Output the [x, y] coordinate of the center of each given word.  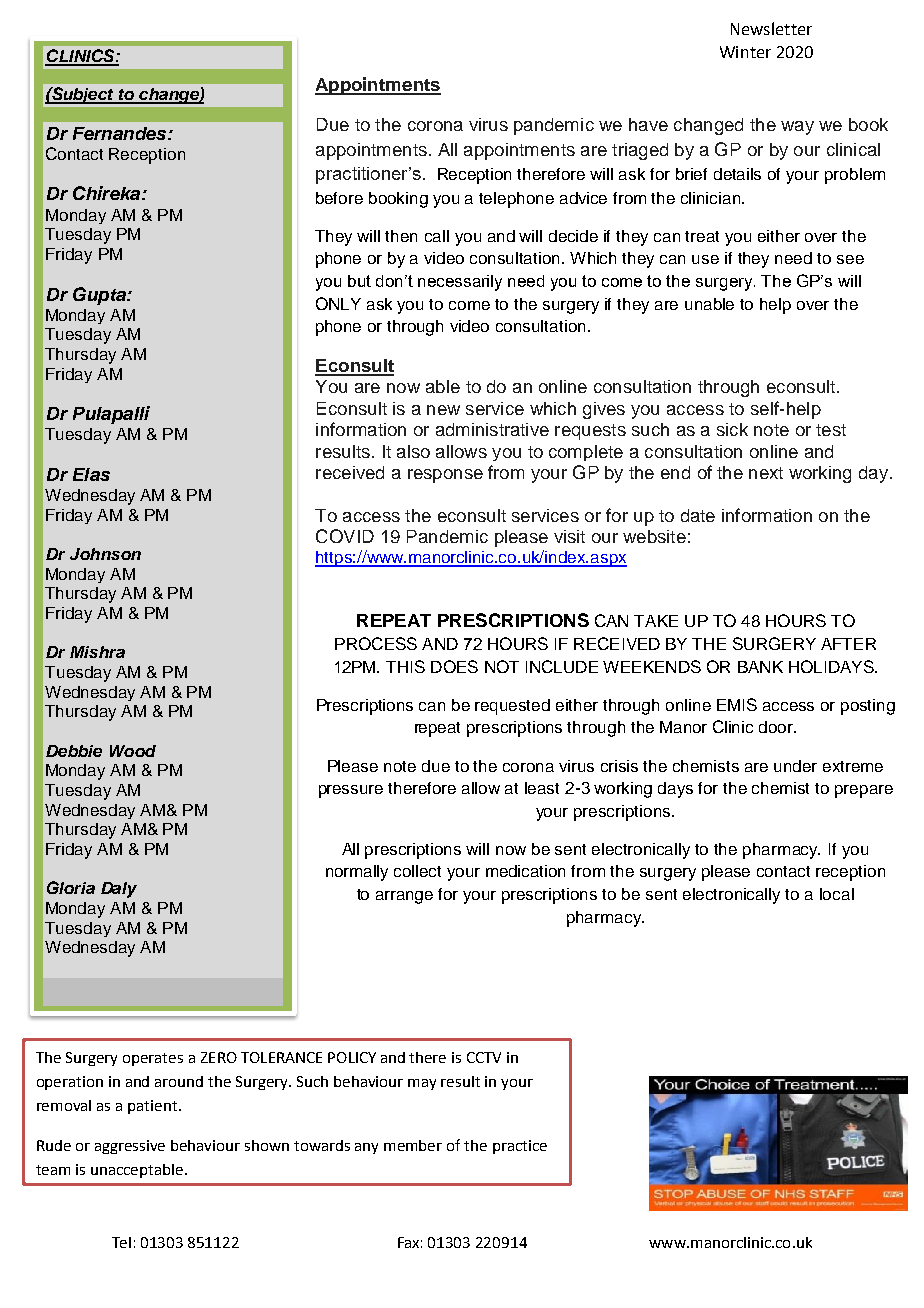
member [413, 1145]
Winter [745, 52]
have [648, 124]
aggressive [130, 1147]
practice [520, 1147]
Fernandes [121, 133]
